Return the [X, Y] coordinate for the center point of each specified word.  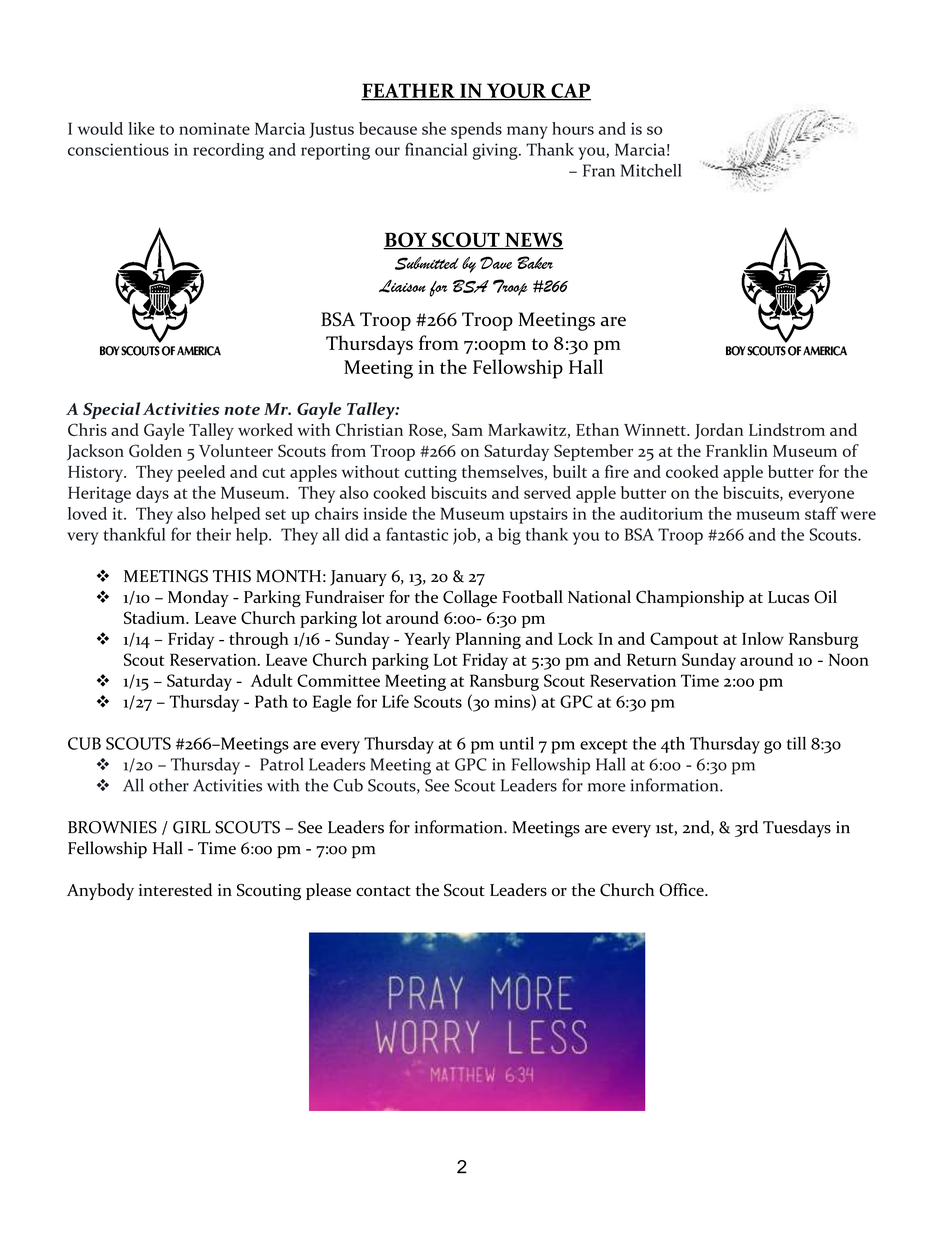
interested [175, 889]
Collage [470, 598]
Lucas [788, 597]
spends [476, 130]
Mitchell [651, 170]
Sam [467, 429]
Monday [198, 598]
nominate [214, 128]
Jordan [719, 431]
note [242, 410]
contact [383, 891]
